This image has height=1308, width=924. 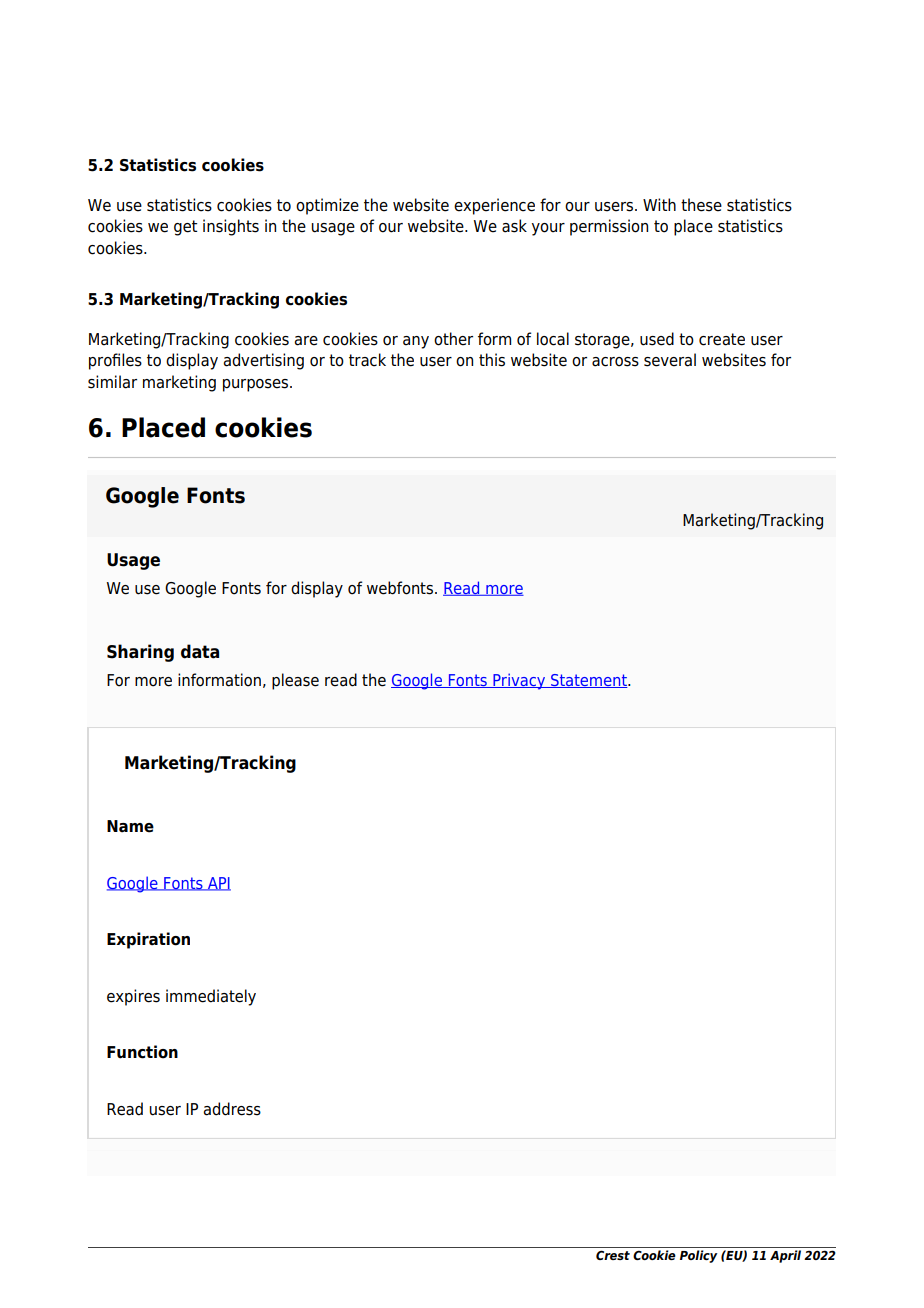 I want to click on Policy, so click(x=698, y=1256).
